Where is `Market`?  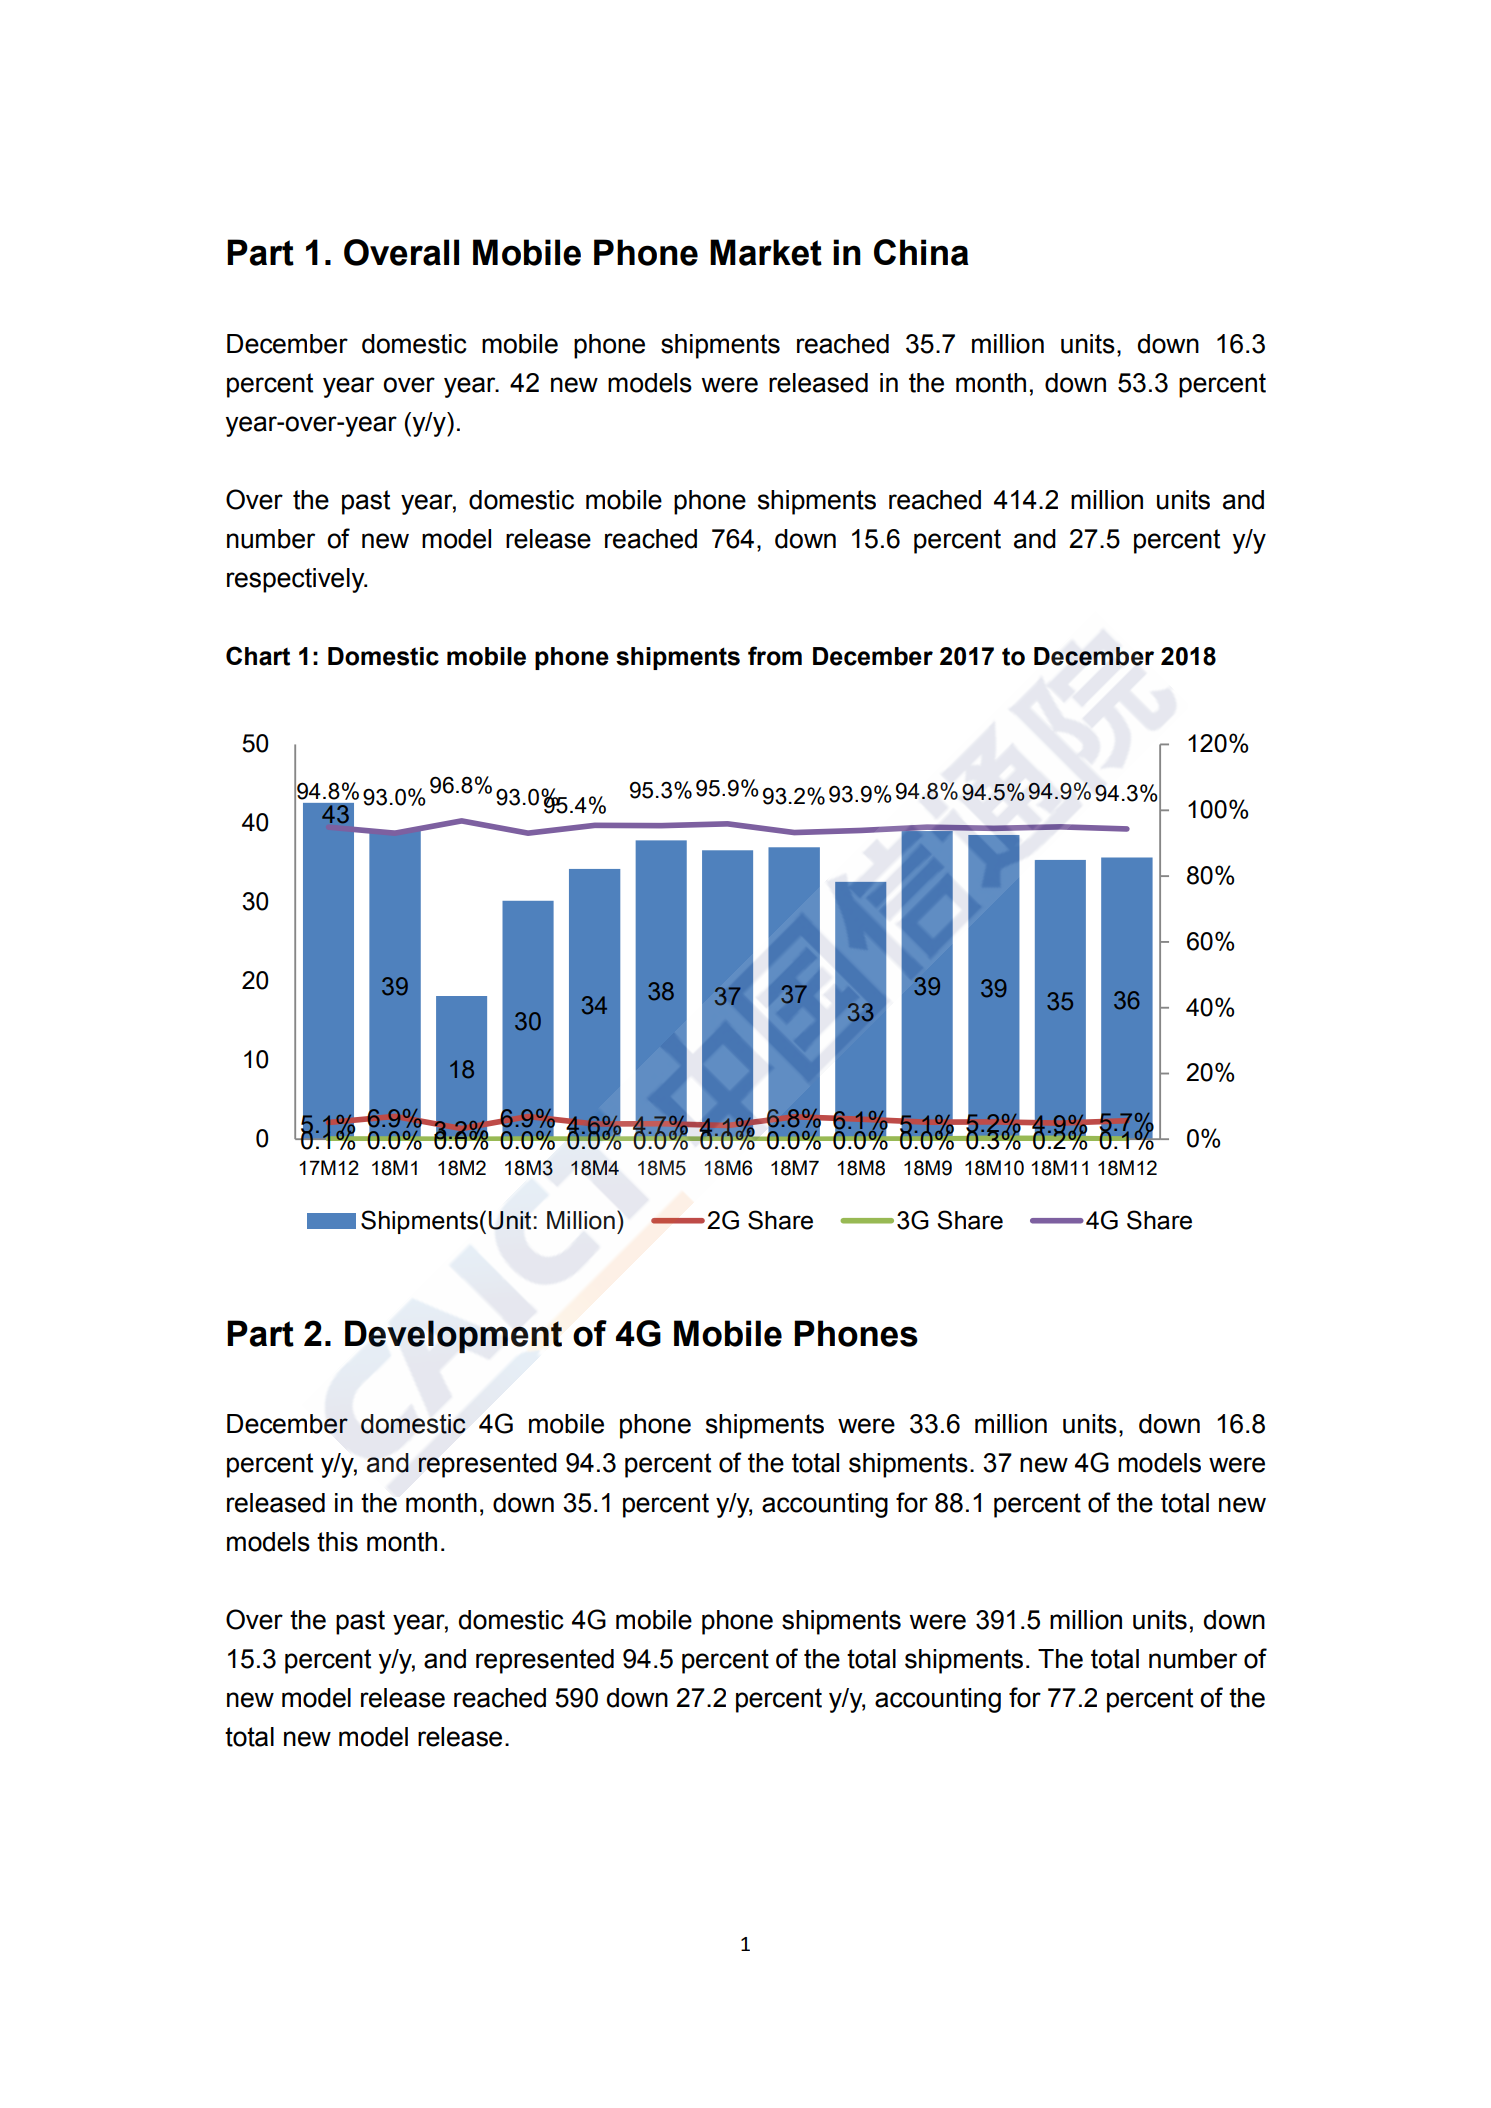 Market is located at coordinates (766, 252).
